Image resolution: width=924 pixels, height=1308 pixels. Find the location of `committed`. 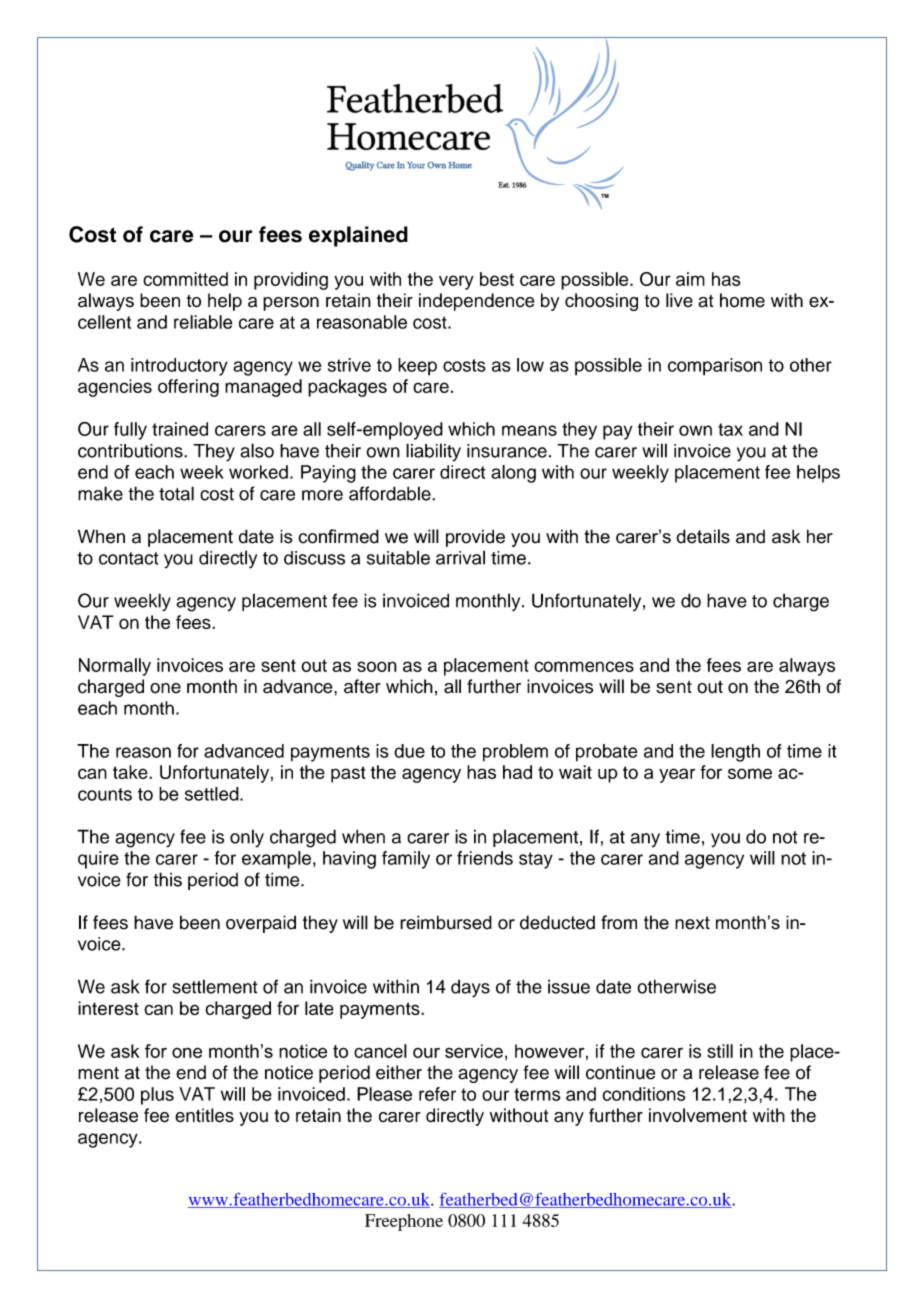

committed is located at coordinates (185, 279).
